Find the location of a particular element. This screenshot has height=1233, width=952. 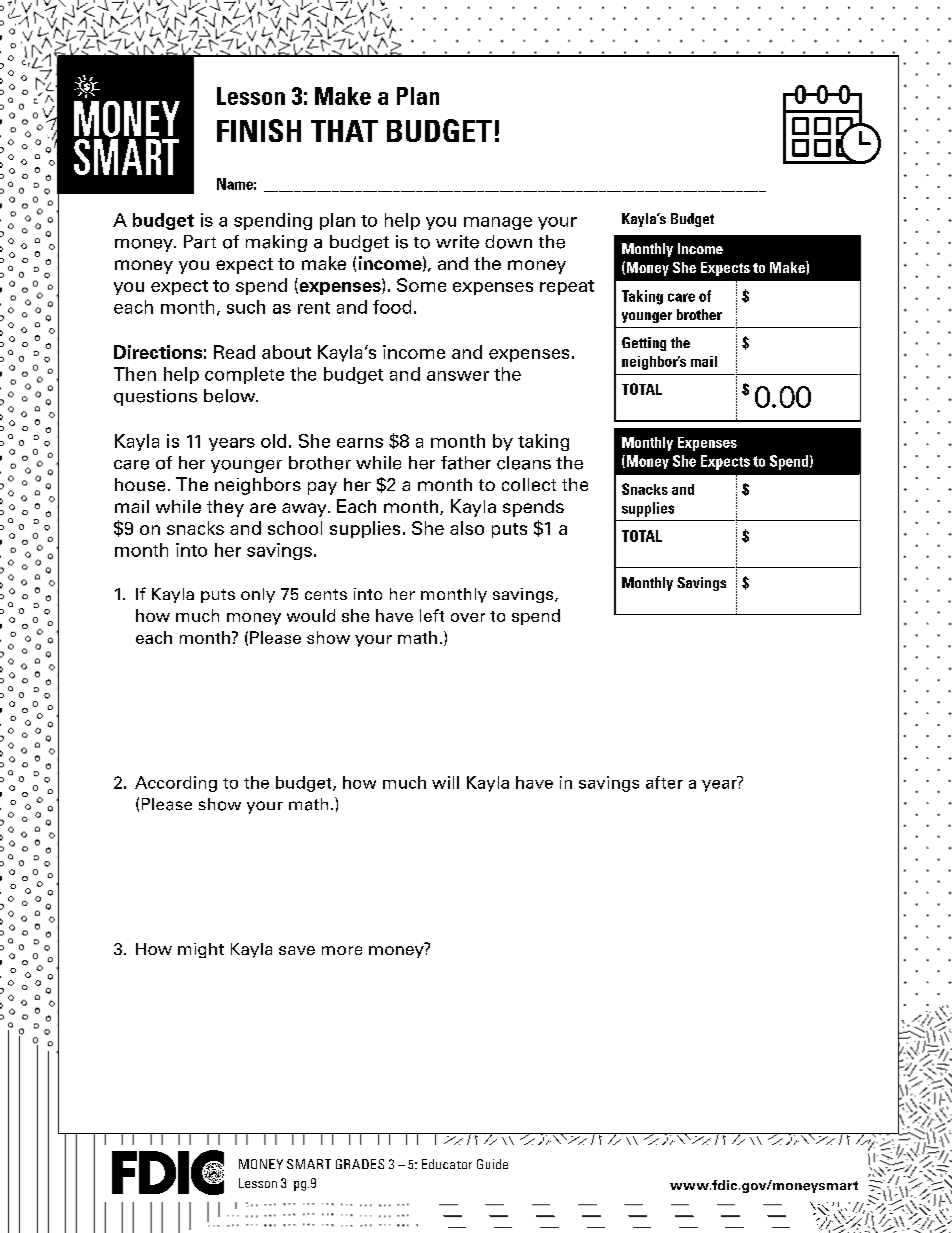

Educator is located at coordinates (447, 1164).
